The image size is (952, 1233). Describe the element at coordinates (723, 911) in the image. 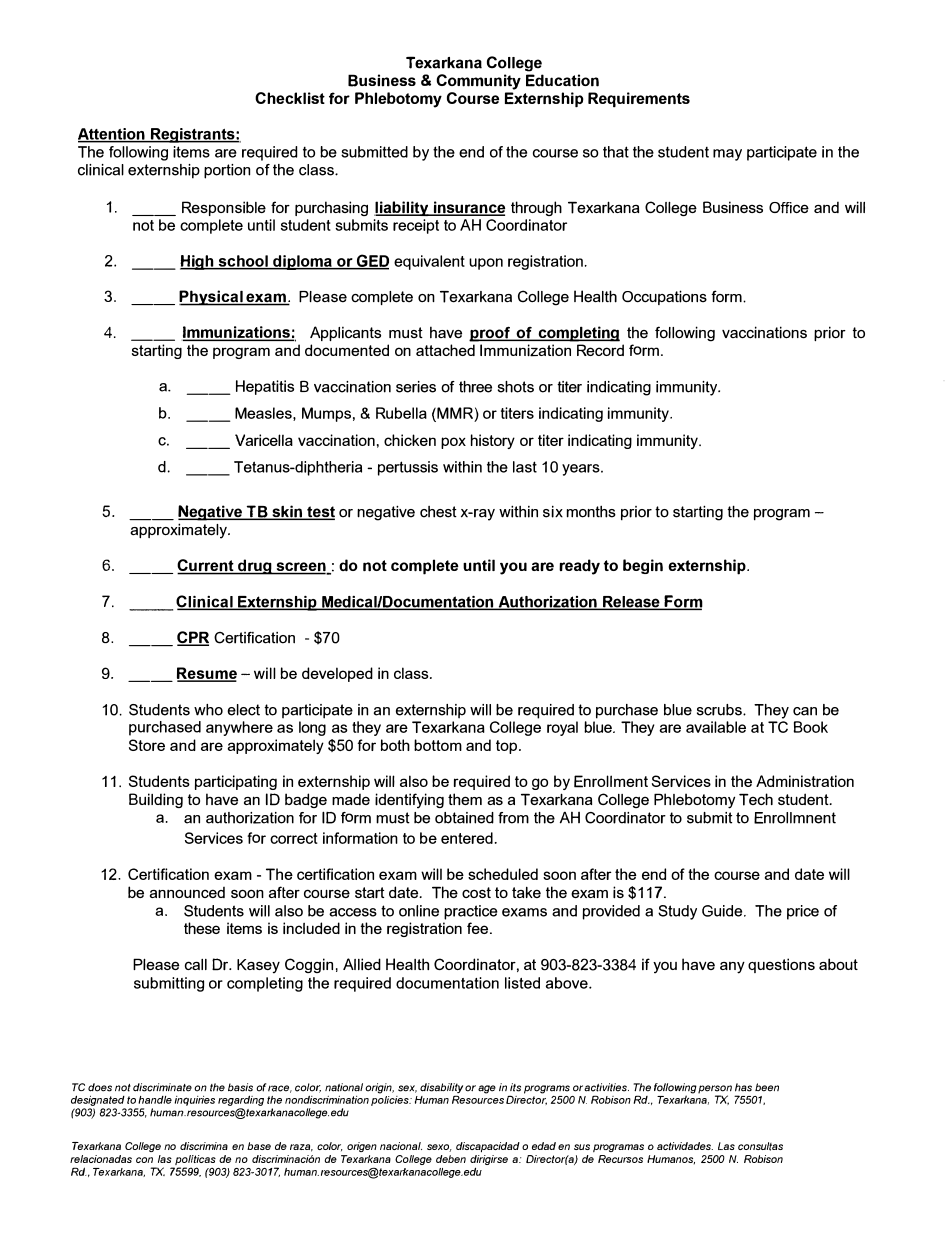

I see `Guide` at that location.
